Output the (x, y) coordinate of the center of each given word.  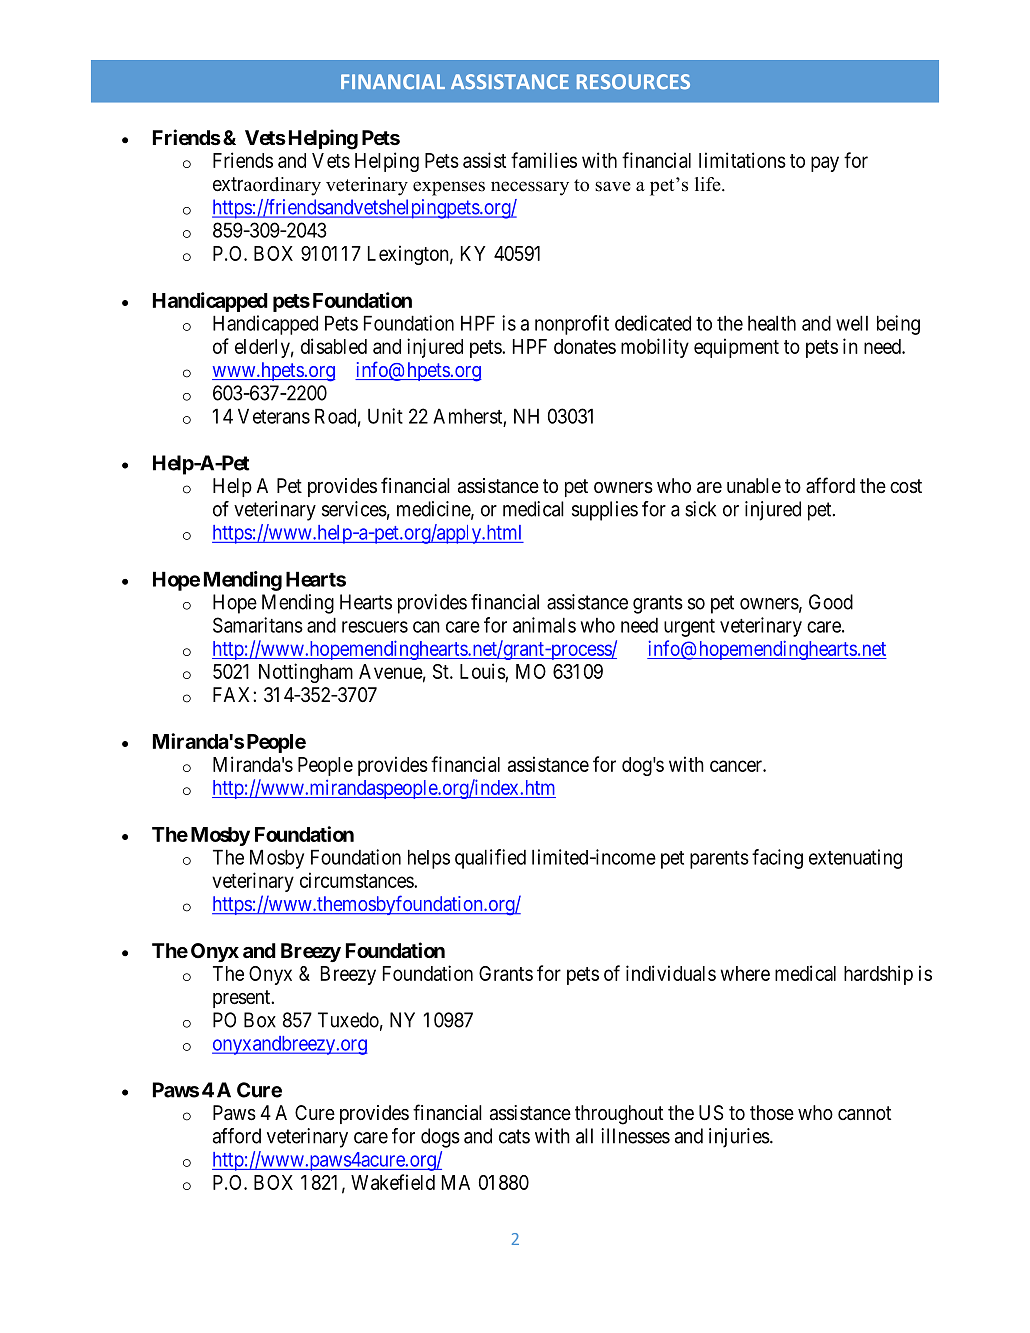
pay (825, 164)
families (544, 160)
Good (831, 602)
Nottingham (306, 673)
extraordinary (267, 186)
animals (544, 625)
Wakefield (393, 1182)
